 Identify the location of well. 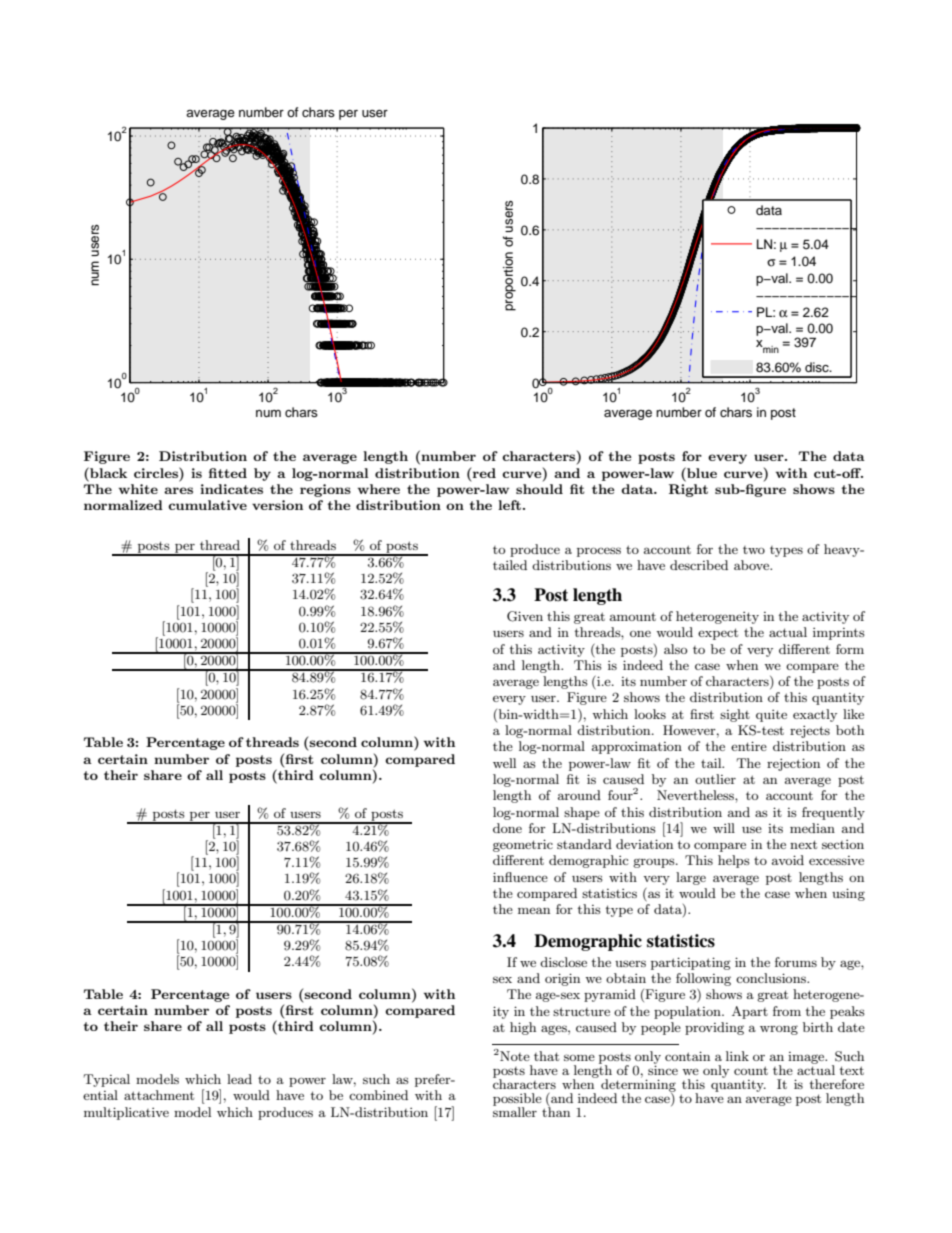
(504, 763).
